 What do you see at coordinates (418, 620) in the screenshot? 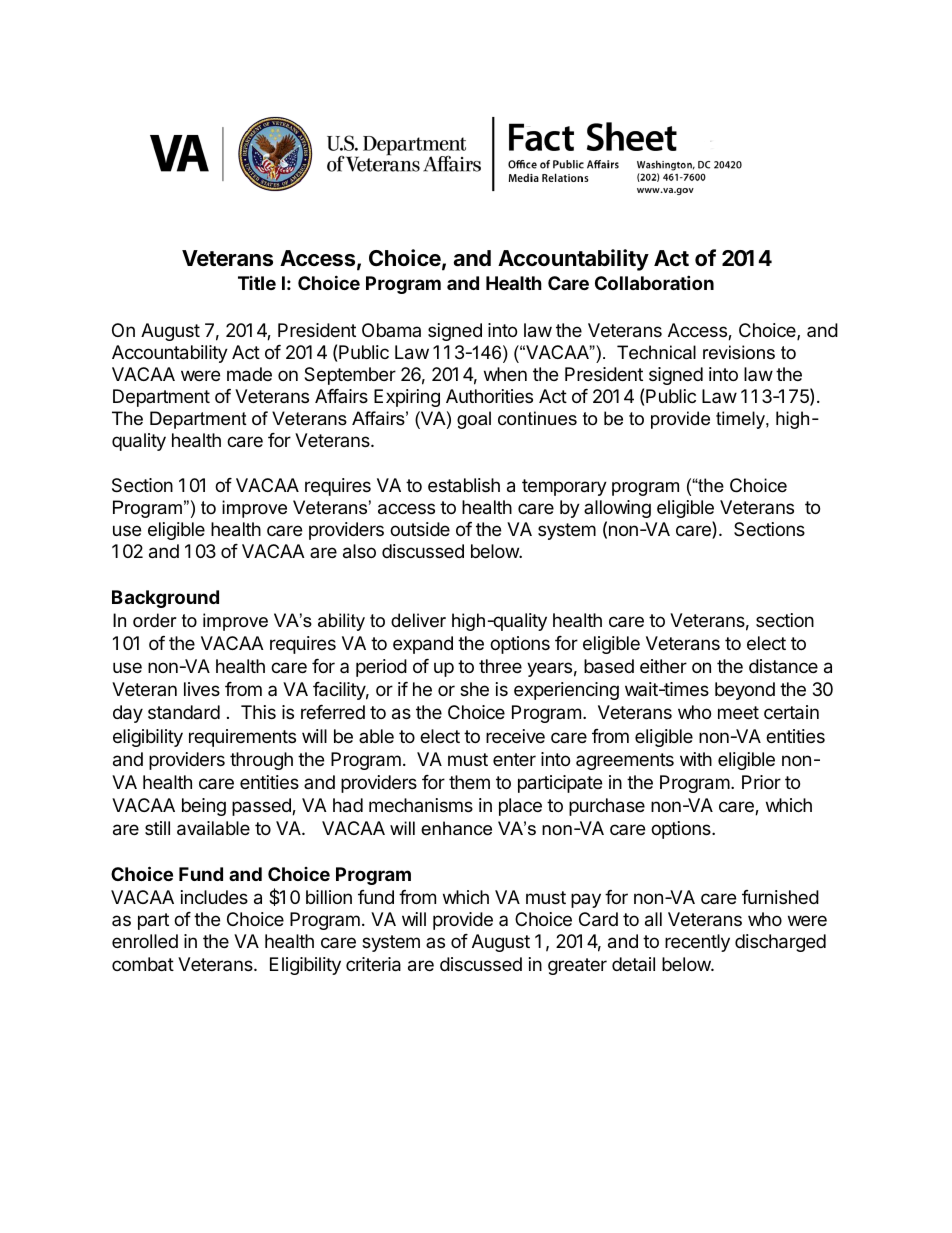
I see `deliver` at bounding box center [418, 620].
